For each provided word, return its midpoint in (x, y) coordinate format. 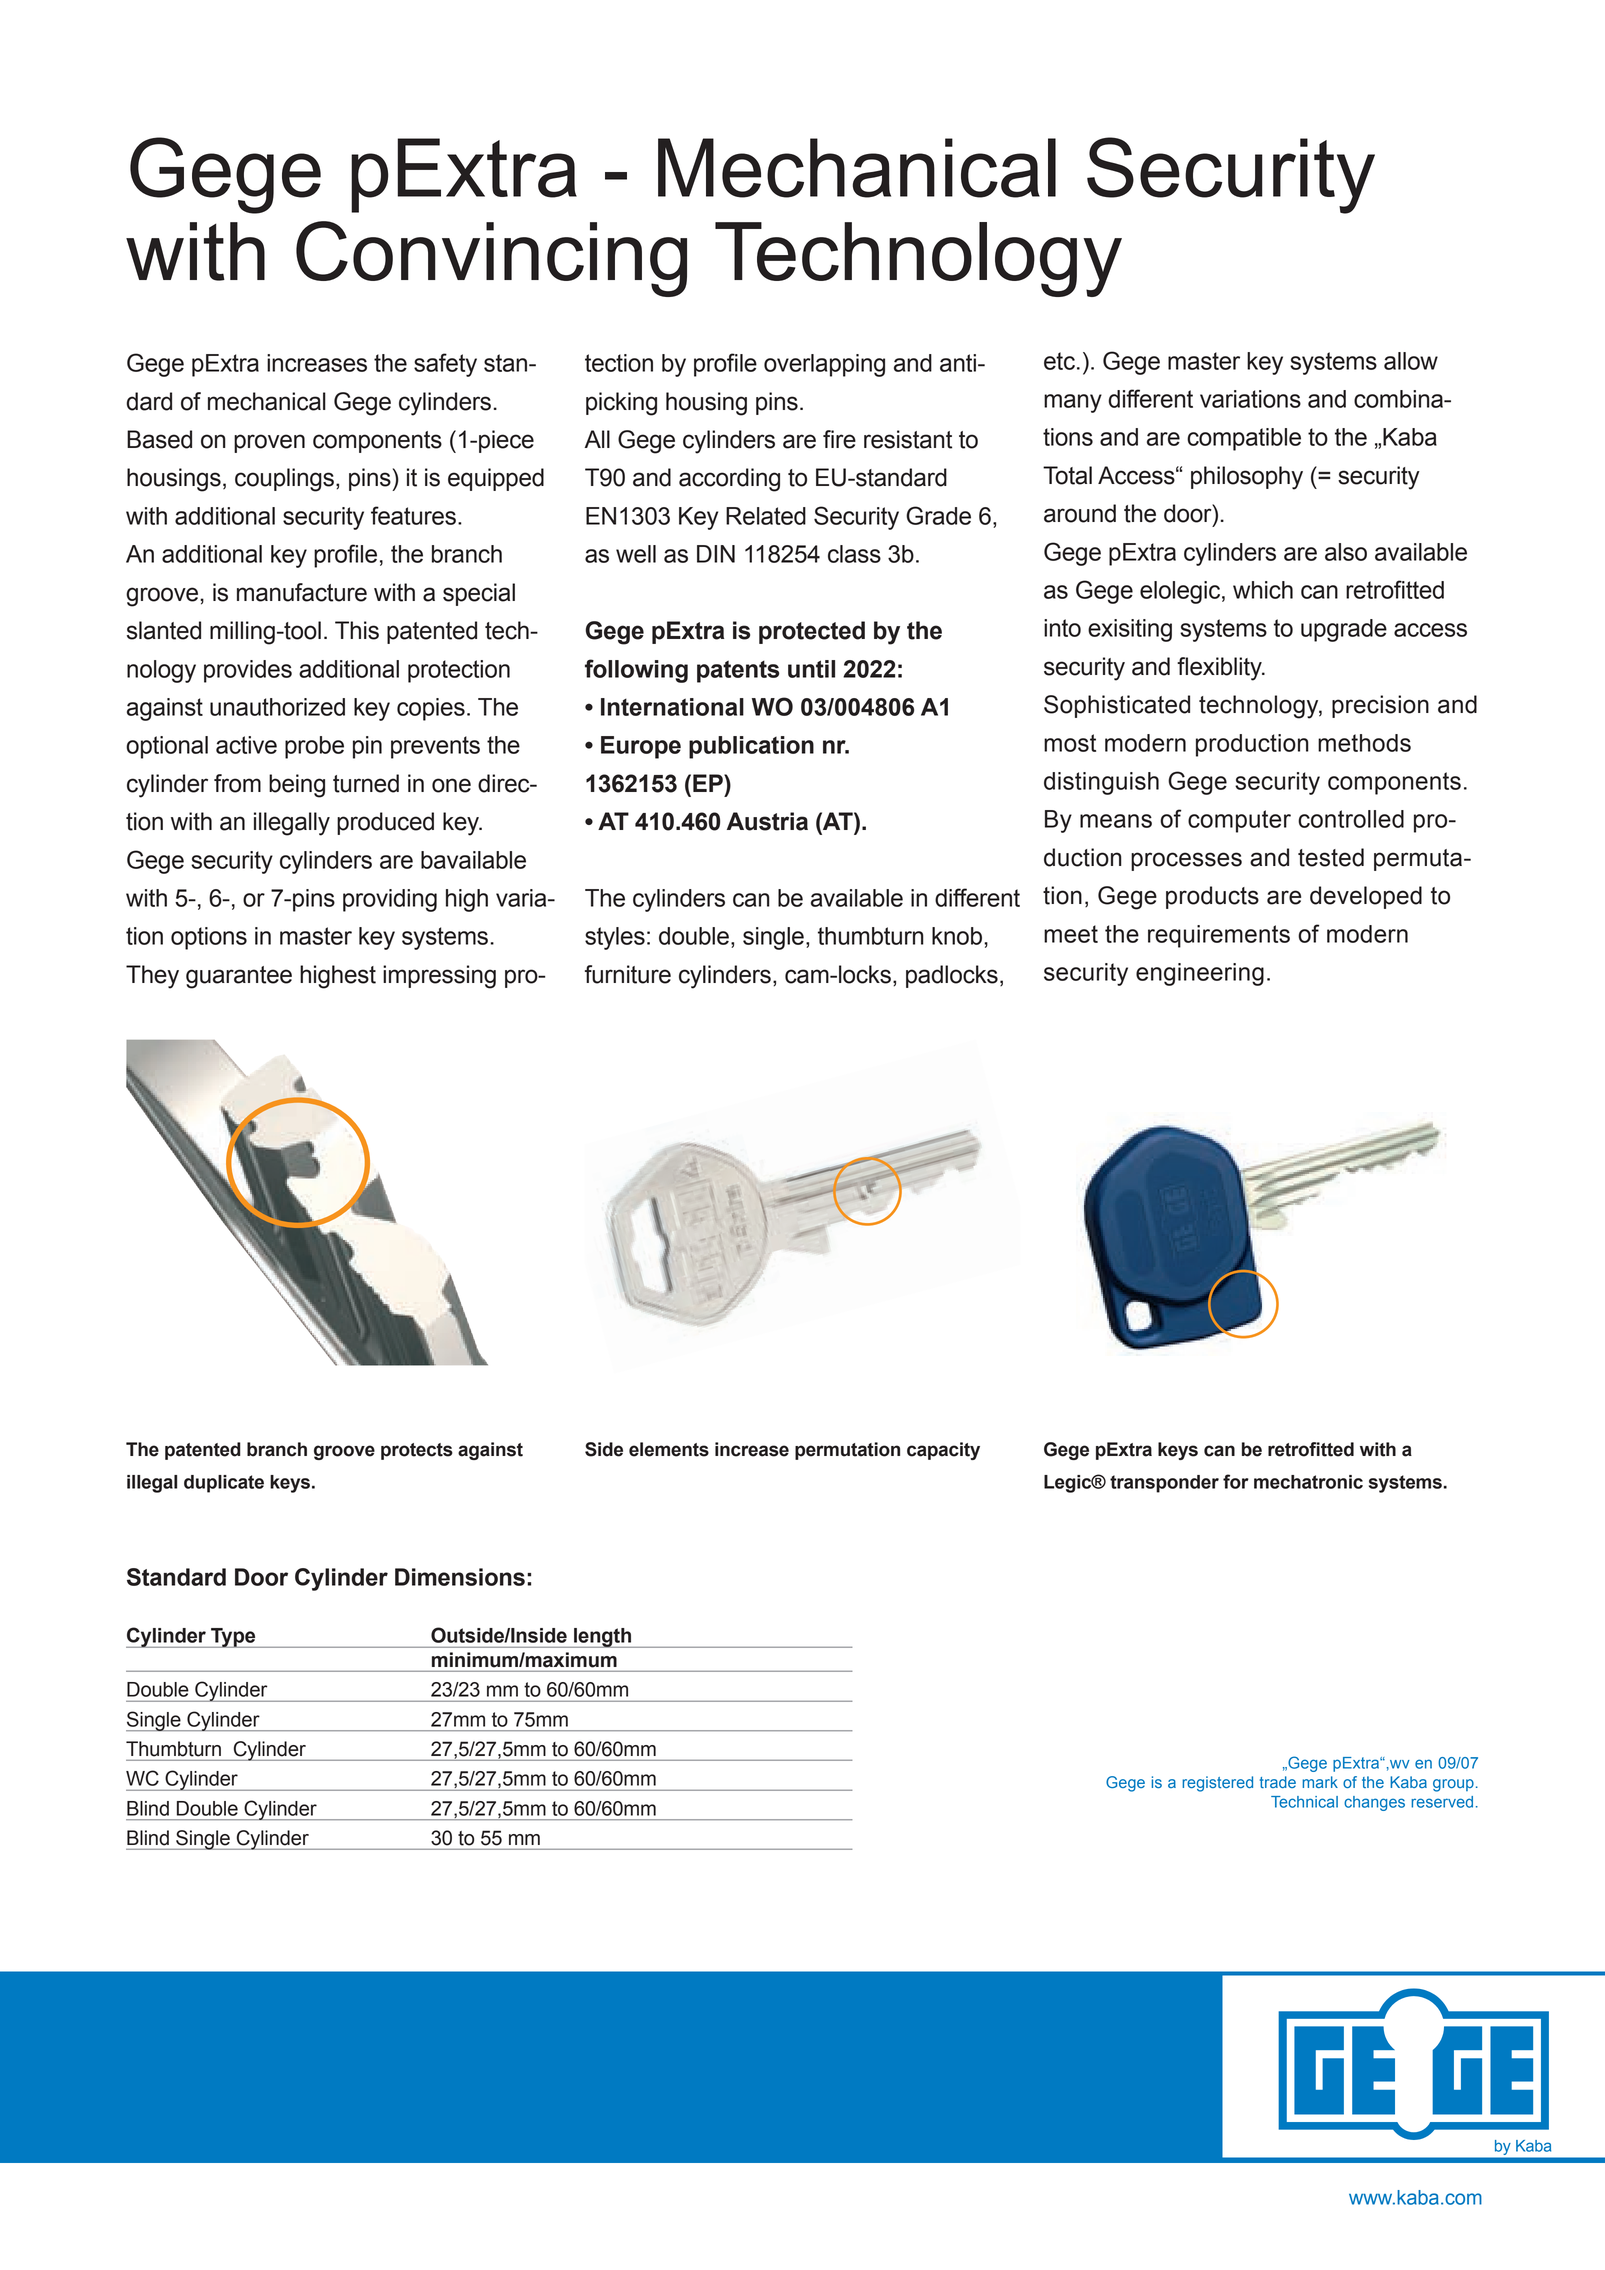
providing (390, 900)
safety (445, 365)
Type (233, 1638)
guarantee (239, 977)
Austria (767, 821)
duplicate (224, 1484)
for (1236, 1481)
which (1263, 590)
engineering (1200, 974)
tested (1331, 857)
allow (1411, 361)
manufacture (302, 592)
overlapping (824, 365)
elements (669, 1449)
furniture (628, 974)
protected (812, 632)
